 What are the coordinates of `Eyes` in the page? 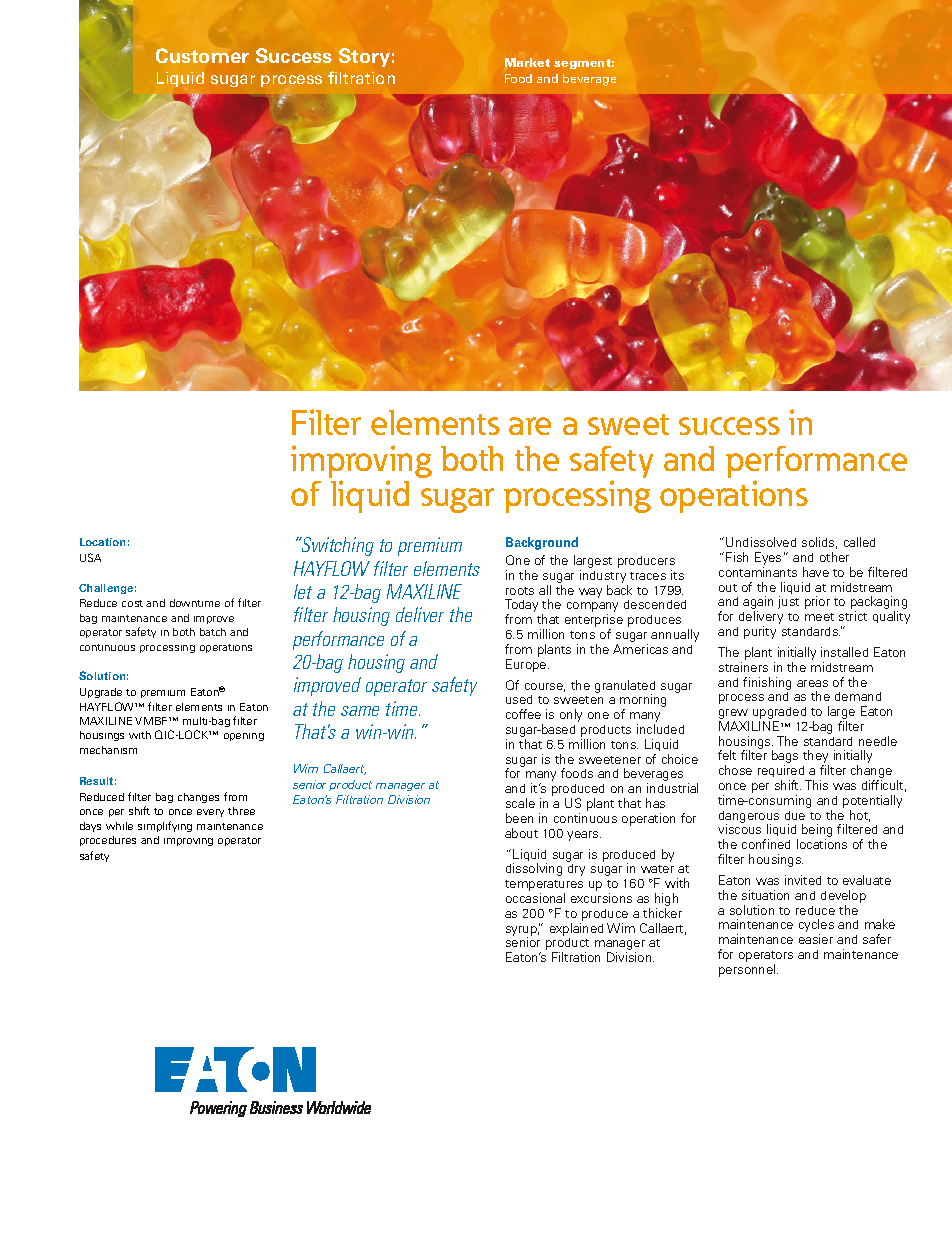 It's located at (768, 558).
